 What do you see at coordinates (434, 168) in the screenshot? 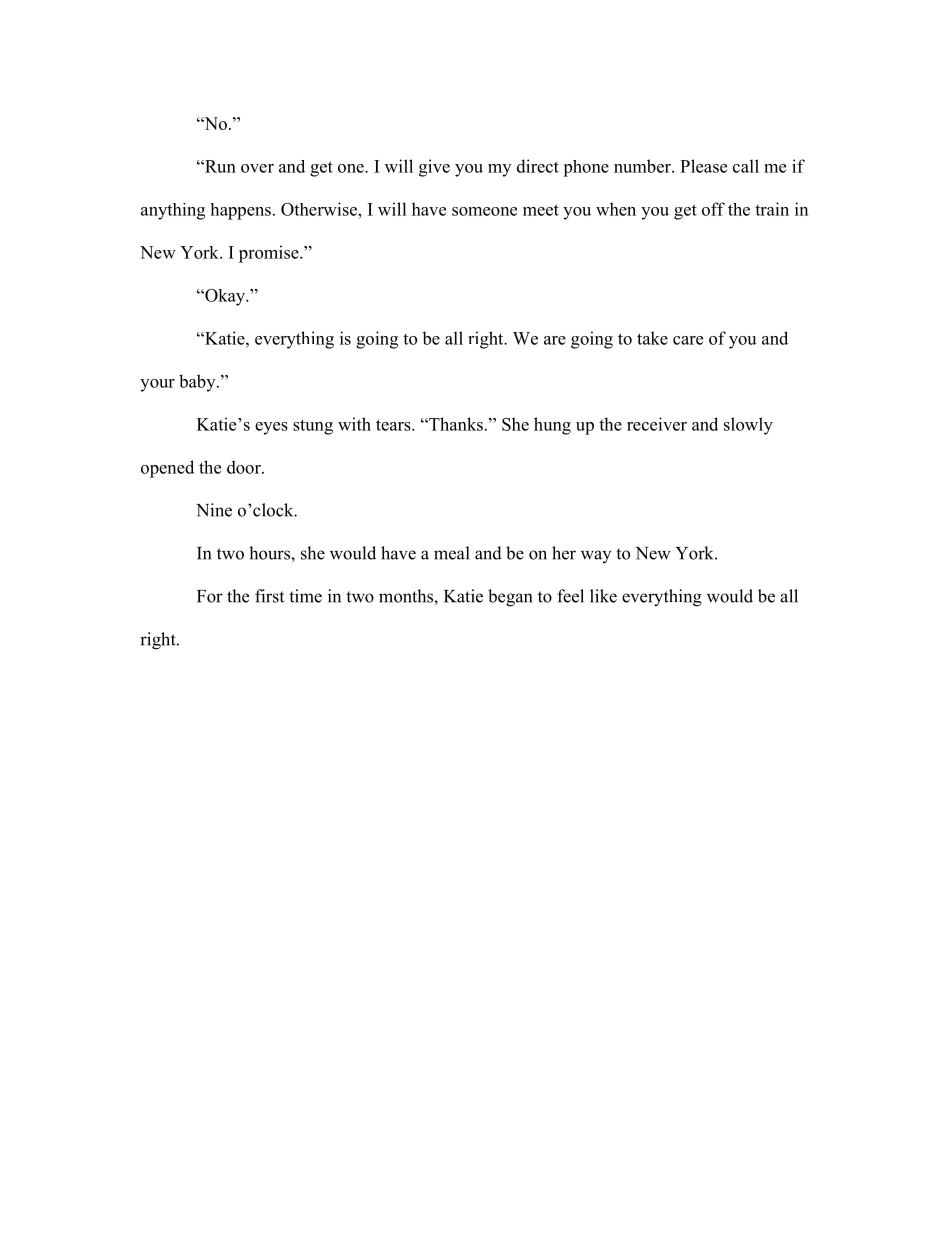
I see `give` at bounding box center [434, 168].
